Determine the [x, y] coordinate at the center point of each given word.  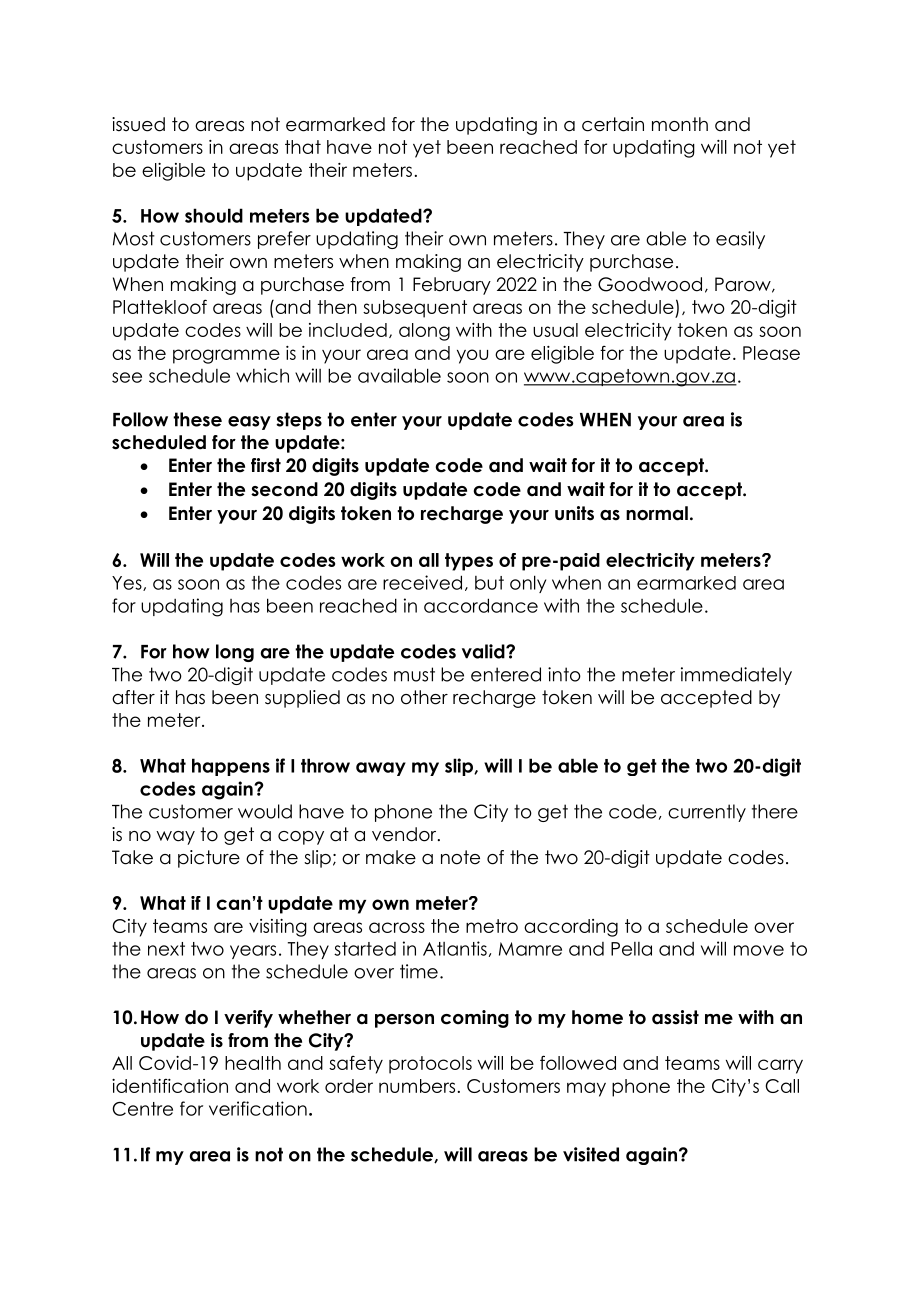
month [680, 124]
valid [484, 651]
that [303, 147]
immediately [736, 676]
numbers [417, 1086]
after [133, 697]
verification [258, 1108]
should [214, 215]
